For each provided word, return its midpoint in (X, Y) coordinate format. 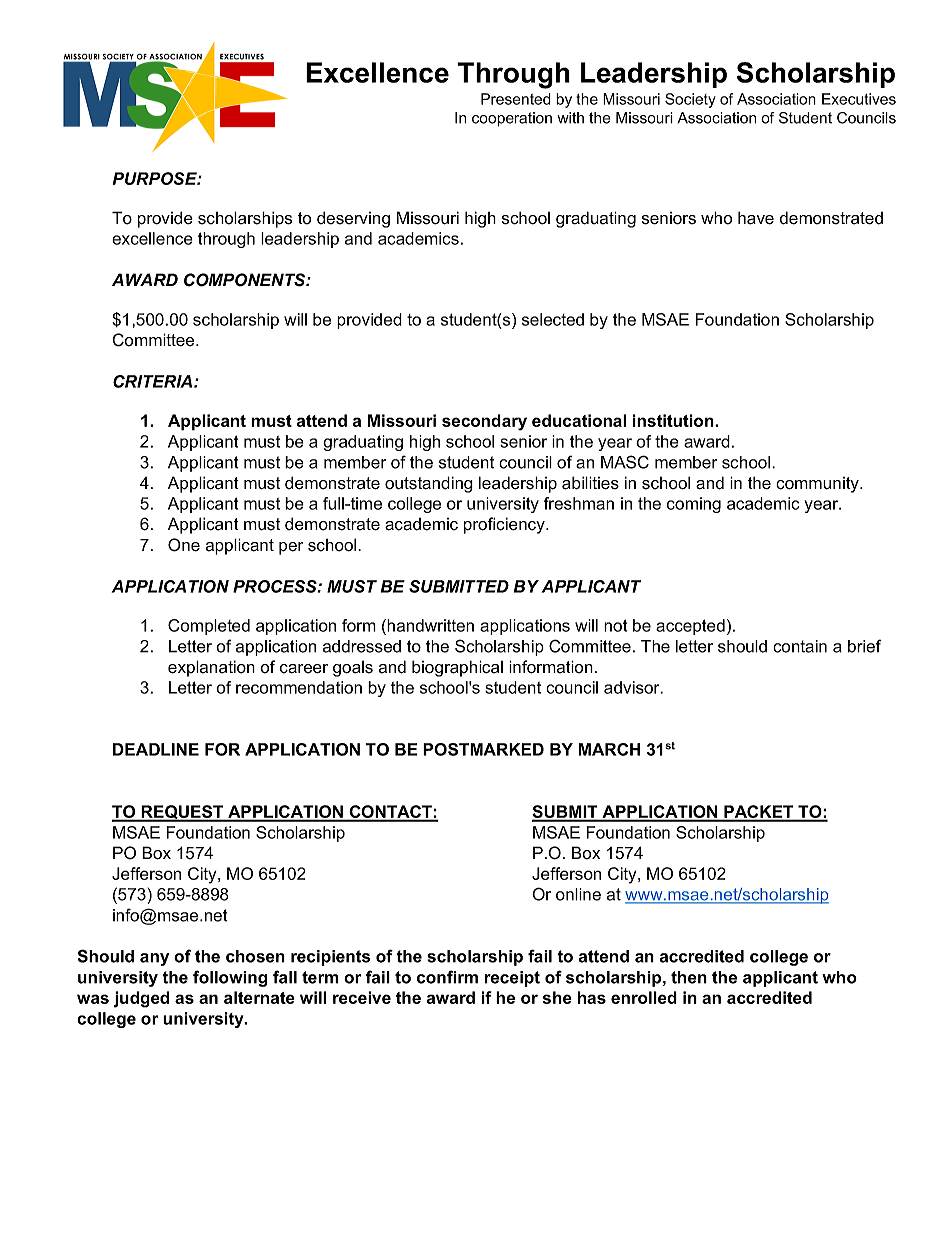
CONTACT (390, 813)
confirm (447, 977)
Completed (209, 627)
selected (553, 319)
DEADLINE (156, 749)
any (154, 959)
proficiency (505, 525)
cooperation (512, 119)
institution (674, 420)
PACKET (759, 813)
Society (690, 100)
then (689, 977)
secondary (484, 422)
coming (694, 505)
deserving (353, 219)
